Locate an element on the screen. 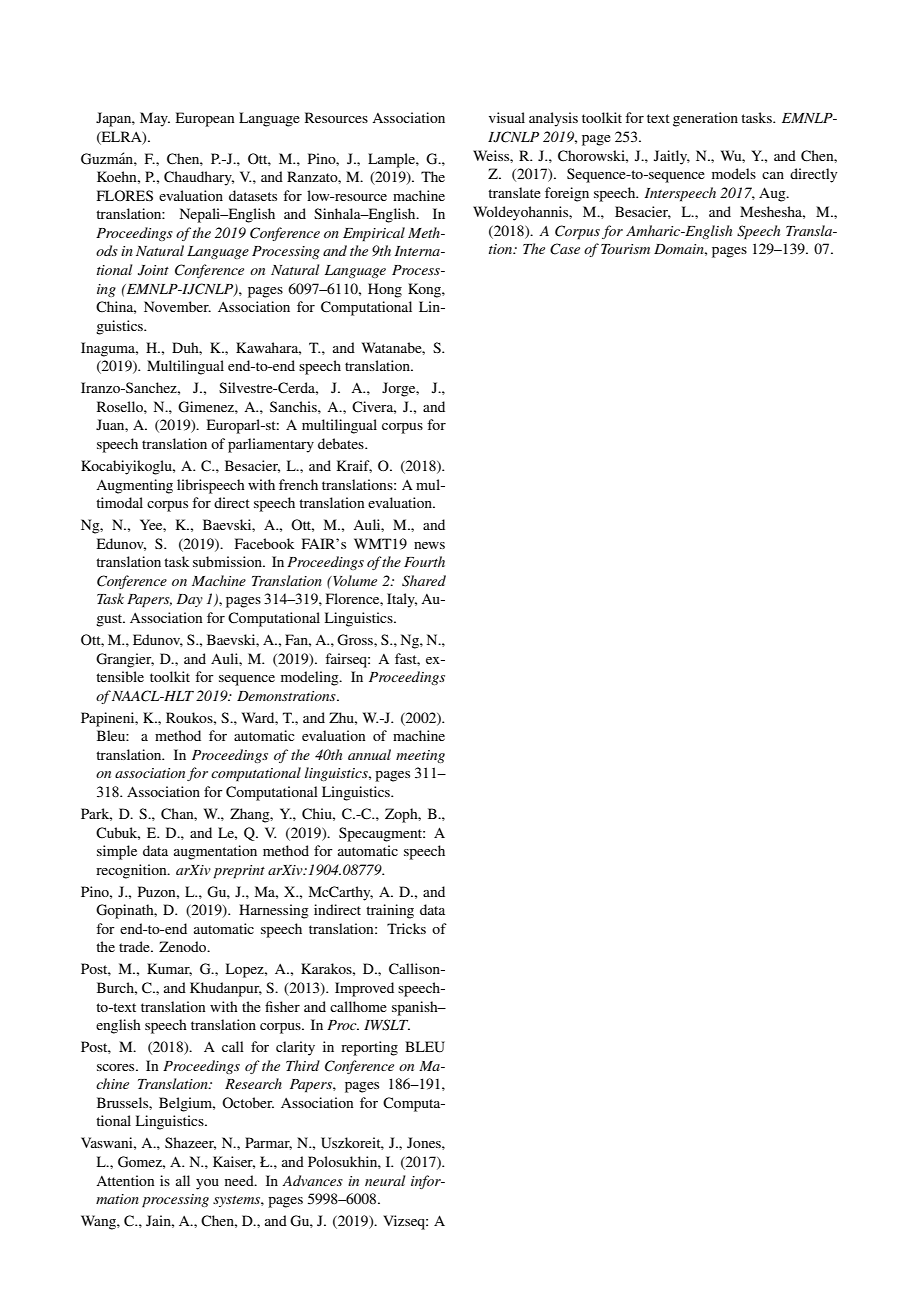 This screenshot has height=1308, width=924. models is located at coordinates (734, 173).
